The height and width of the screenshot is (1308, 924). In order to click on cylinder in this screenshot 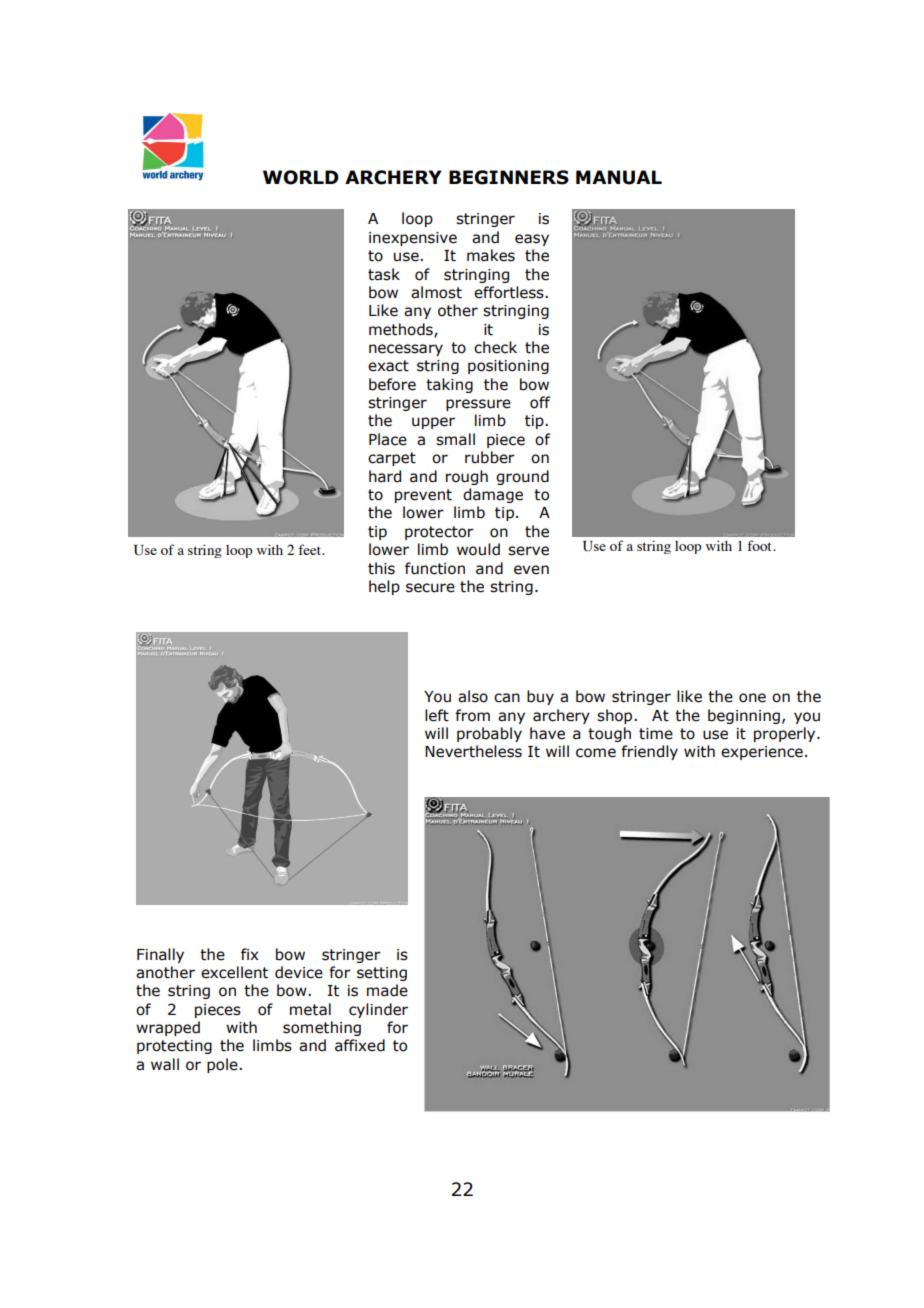, I will do `click(378, 1010)`.
